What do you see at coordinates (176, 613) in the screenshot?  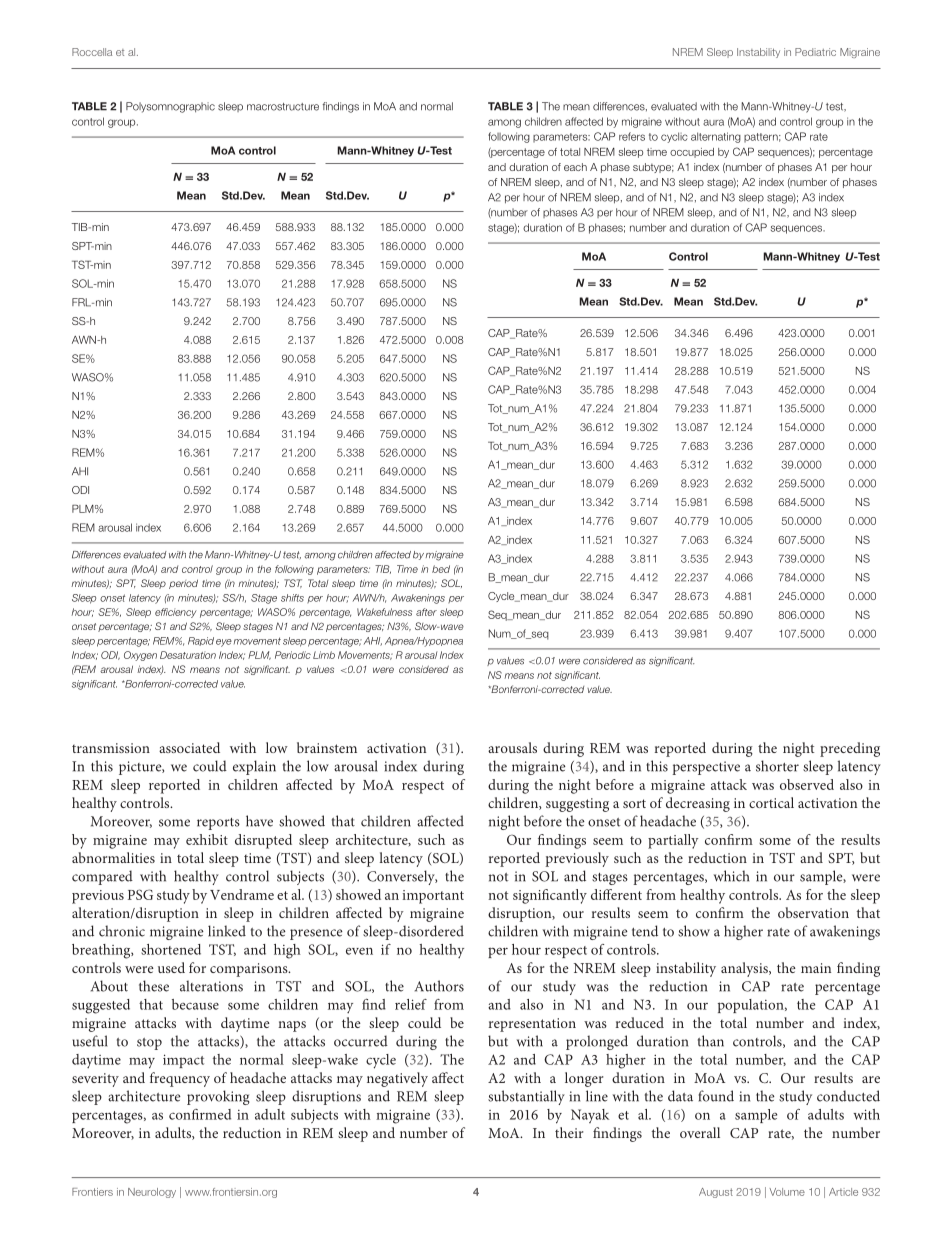 I see `efficiency` at bounding box center [176, 613].
